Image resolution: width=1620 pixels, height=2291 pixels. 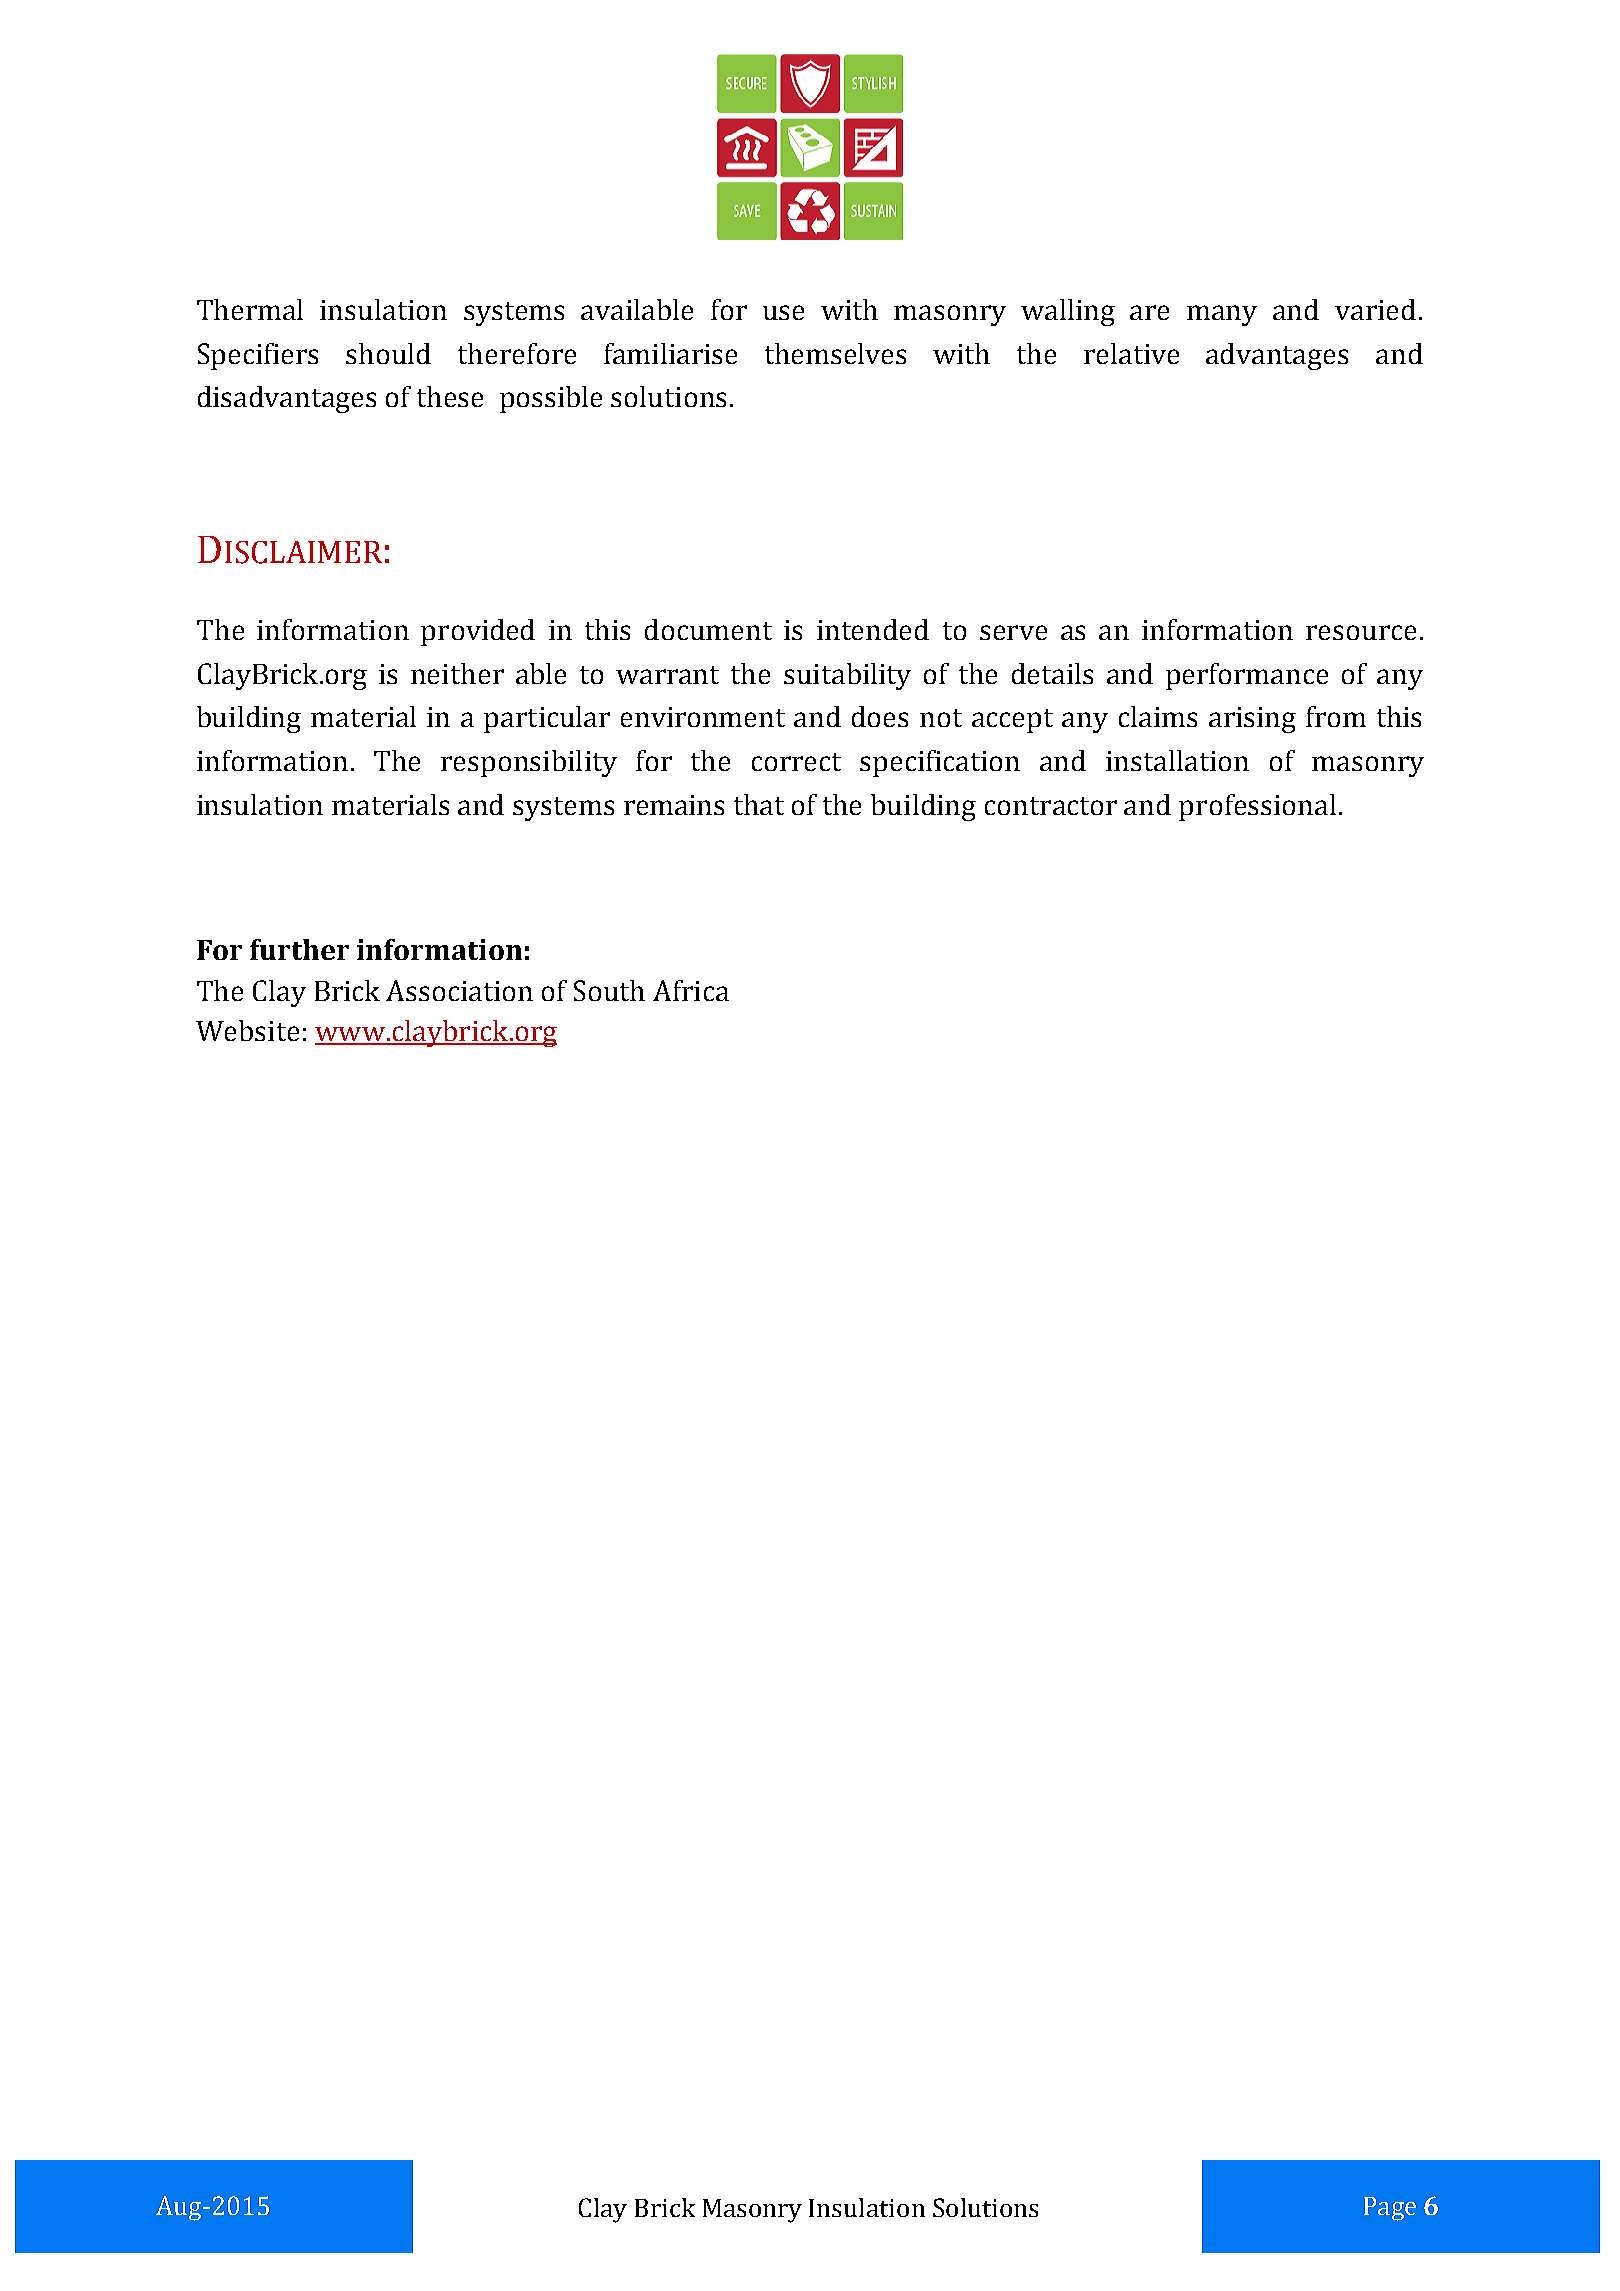 I want to click on performance, so click(x=1247, y=676).
